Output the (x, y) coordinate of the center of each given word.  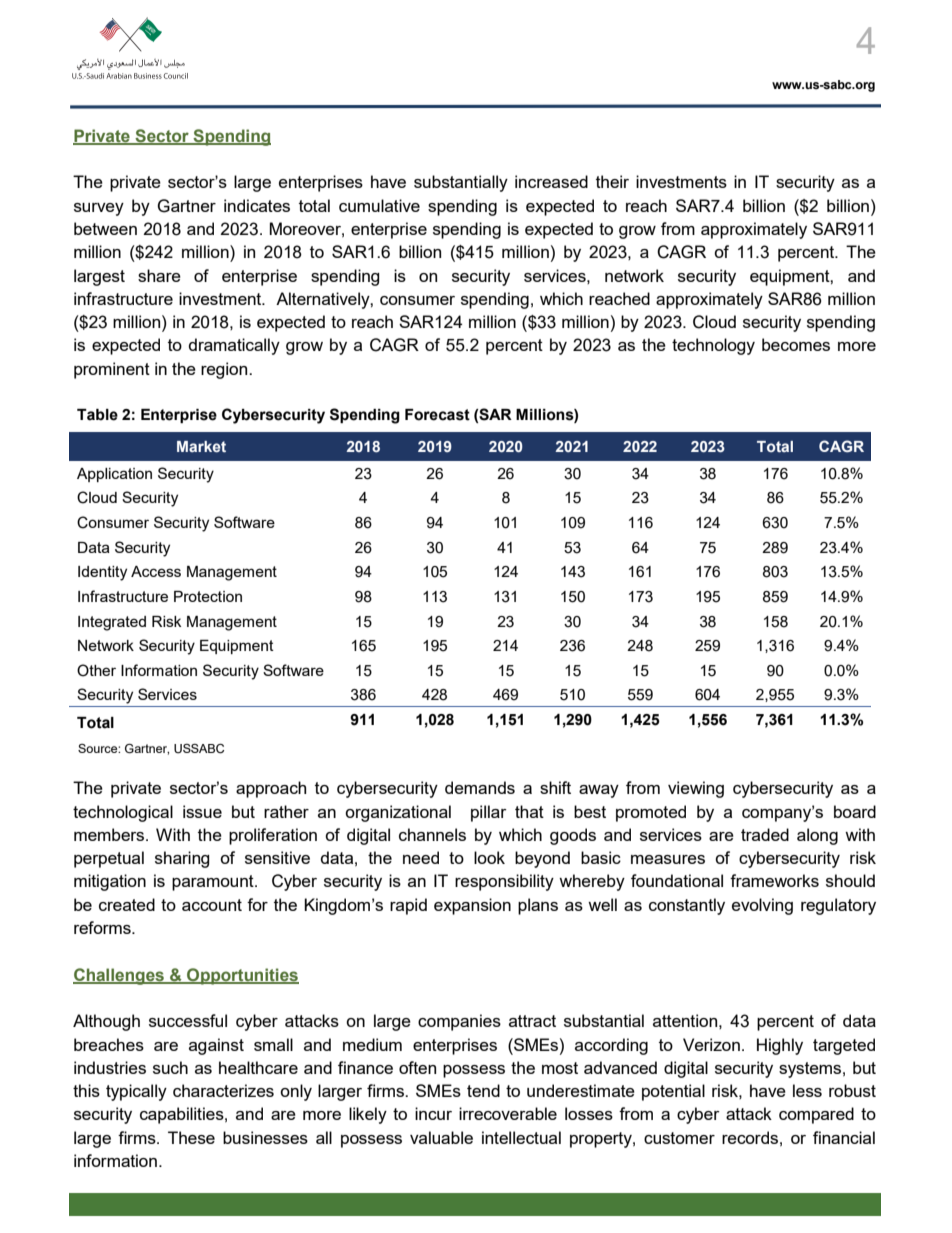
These (191, 1137)
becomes (796, 344)
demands (480, 787)
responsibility (504, 882)
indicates (257, 205)
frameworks (774, 880)
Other (96, 670)
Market (201, 446)
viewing (696, 789)
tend (483, 1090)
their (612, 181)
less (807, 1090)
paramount (214, 883)
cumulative (379, 205)
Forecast (437, 415)
